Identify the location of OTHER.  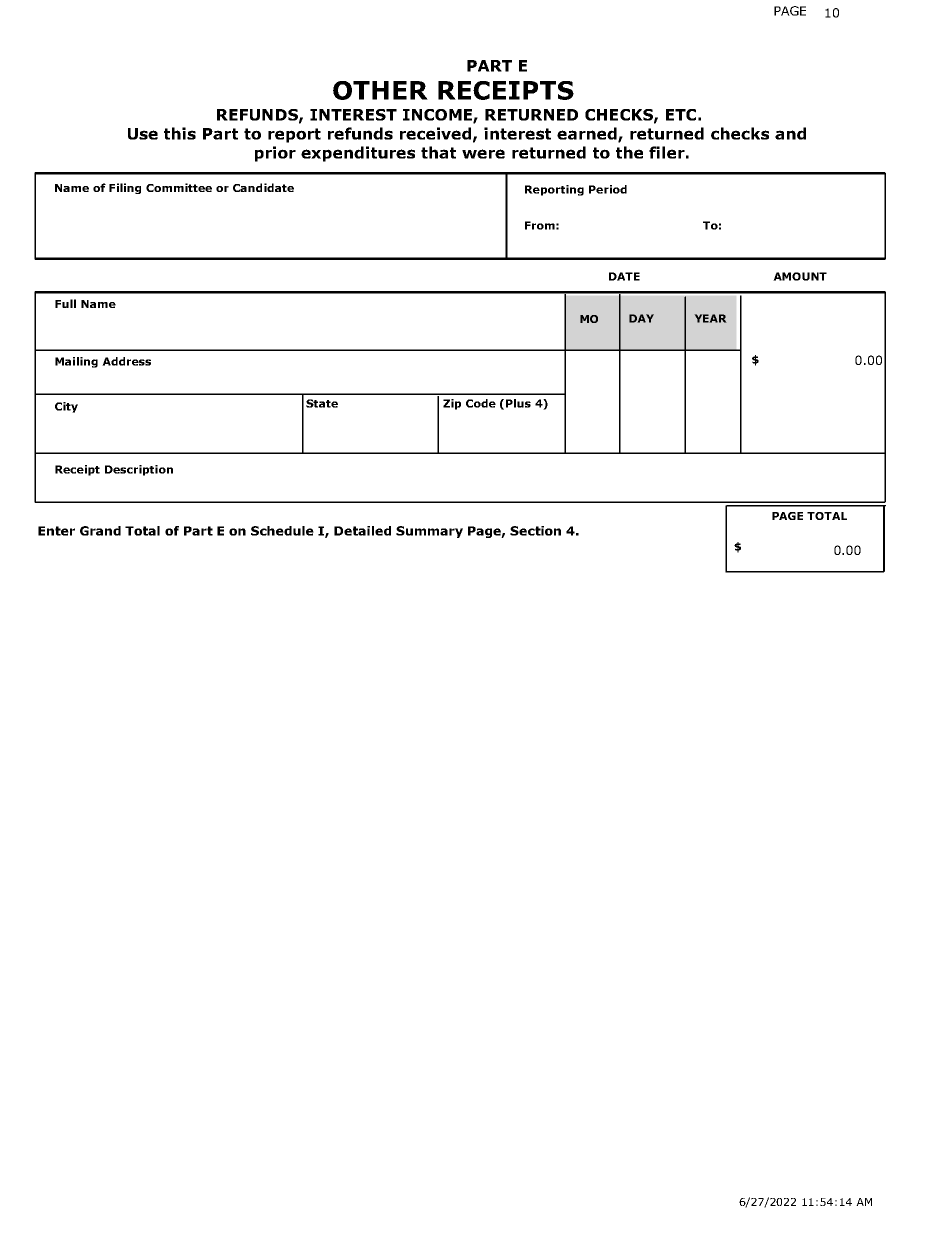
(380, 90).
